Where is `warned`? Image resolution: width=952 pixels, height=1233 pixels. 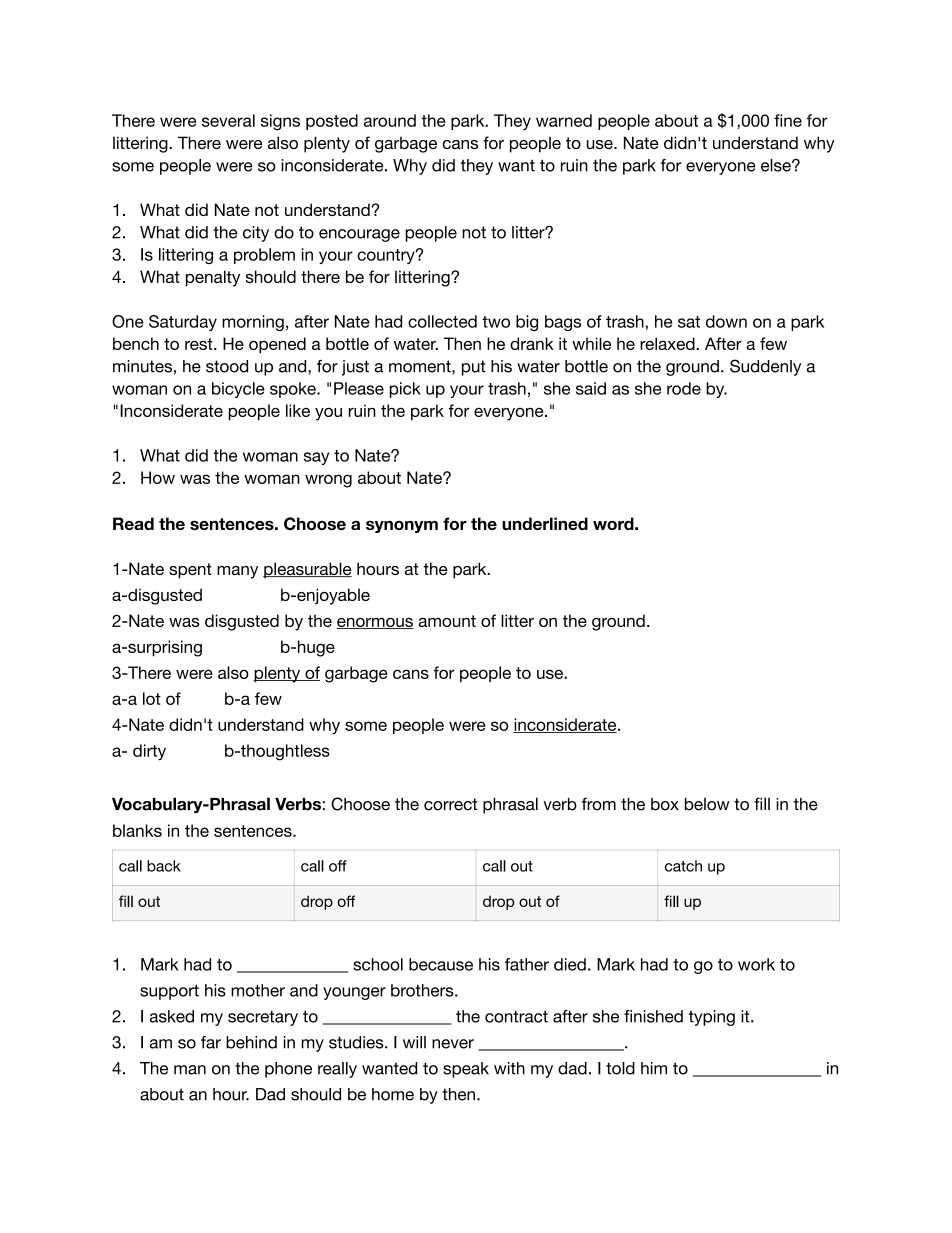
warned is located at coordinates (564, 120).
